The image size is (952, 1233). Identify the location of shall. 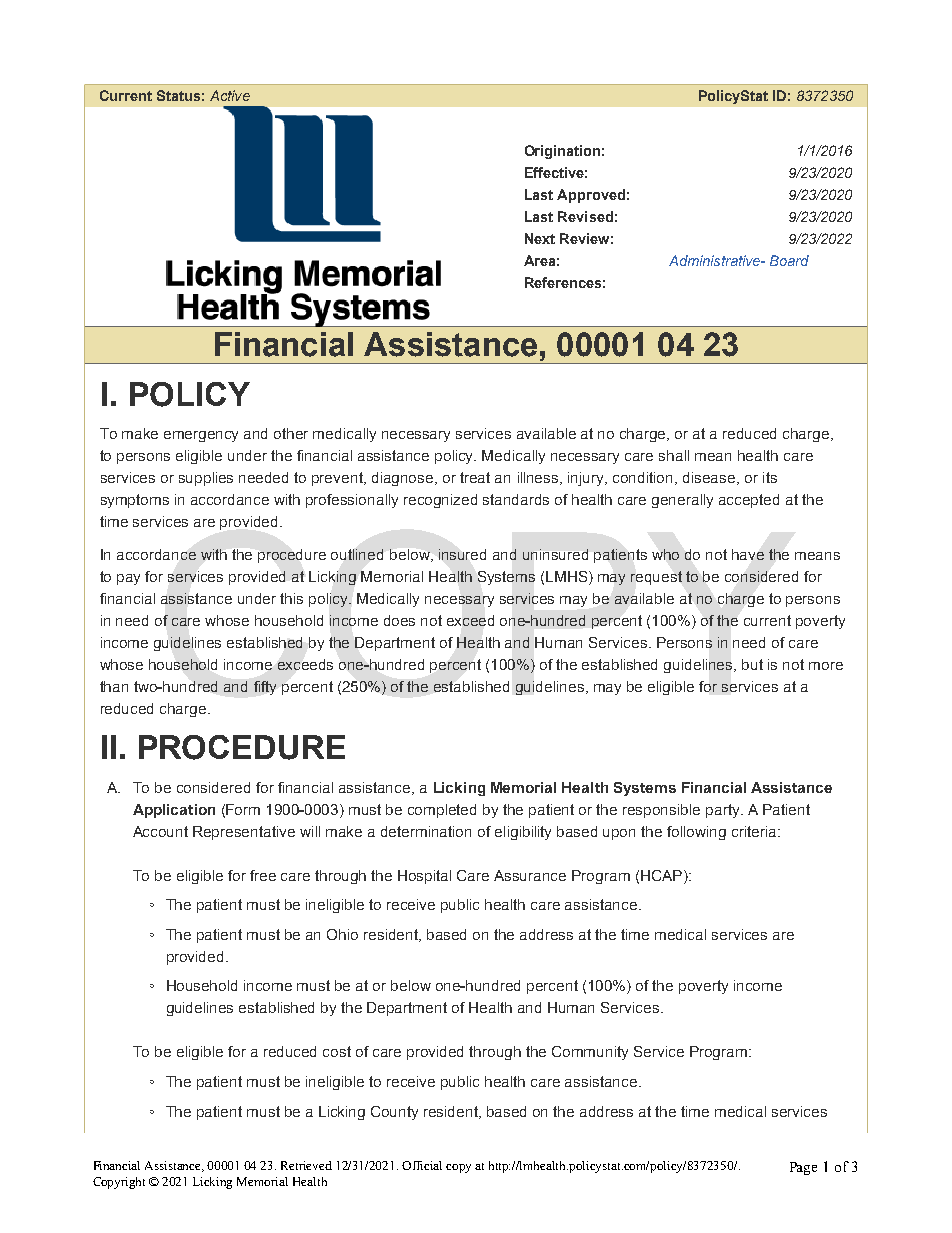
(674, 455).
